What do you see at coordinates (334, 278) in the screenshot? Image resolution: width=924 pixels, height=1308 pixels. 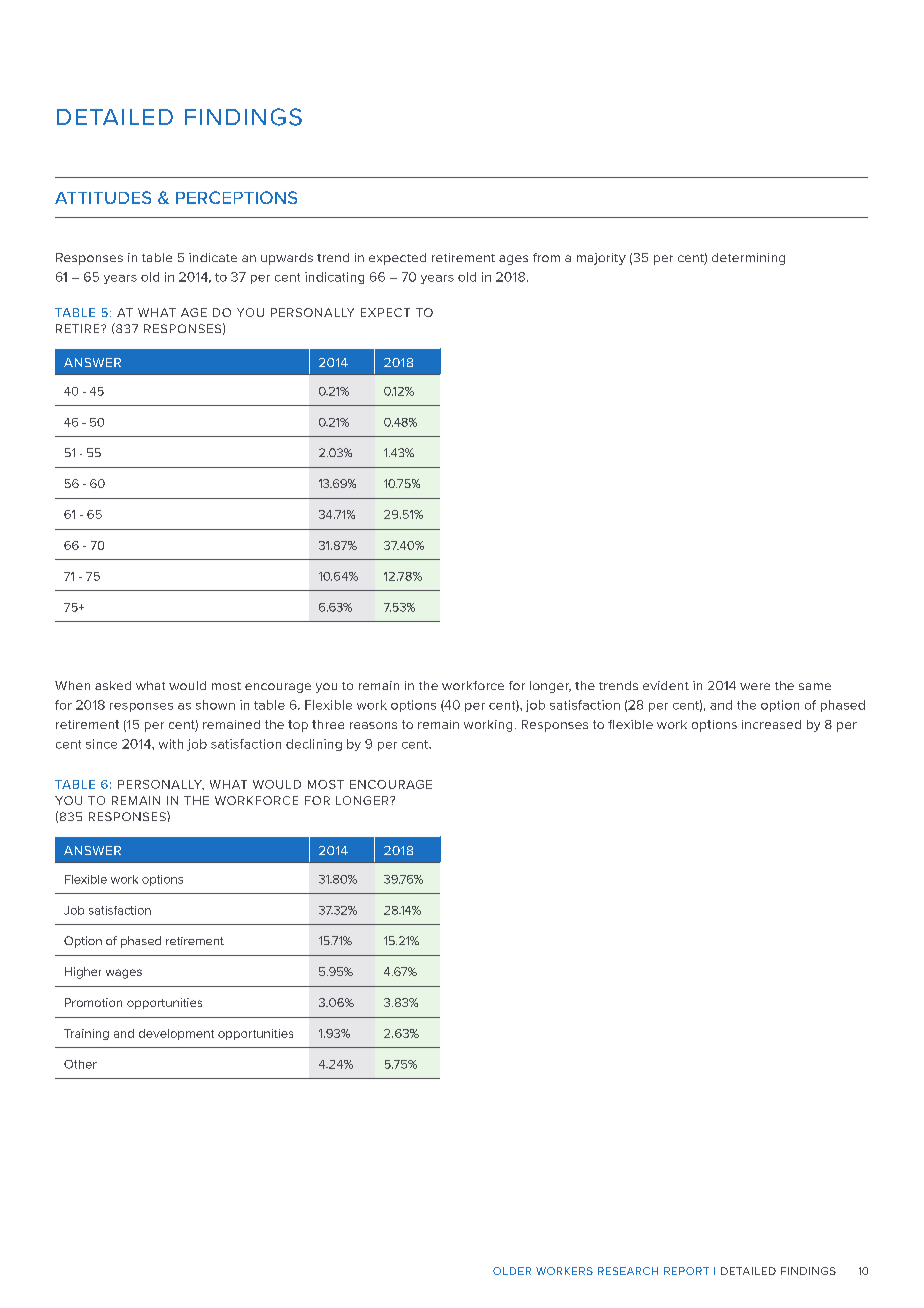 I see `indicating` at bounding box center [334, 278].
